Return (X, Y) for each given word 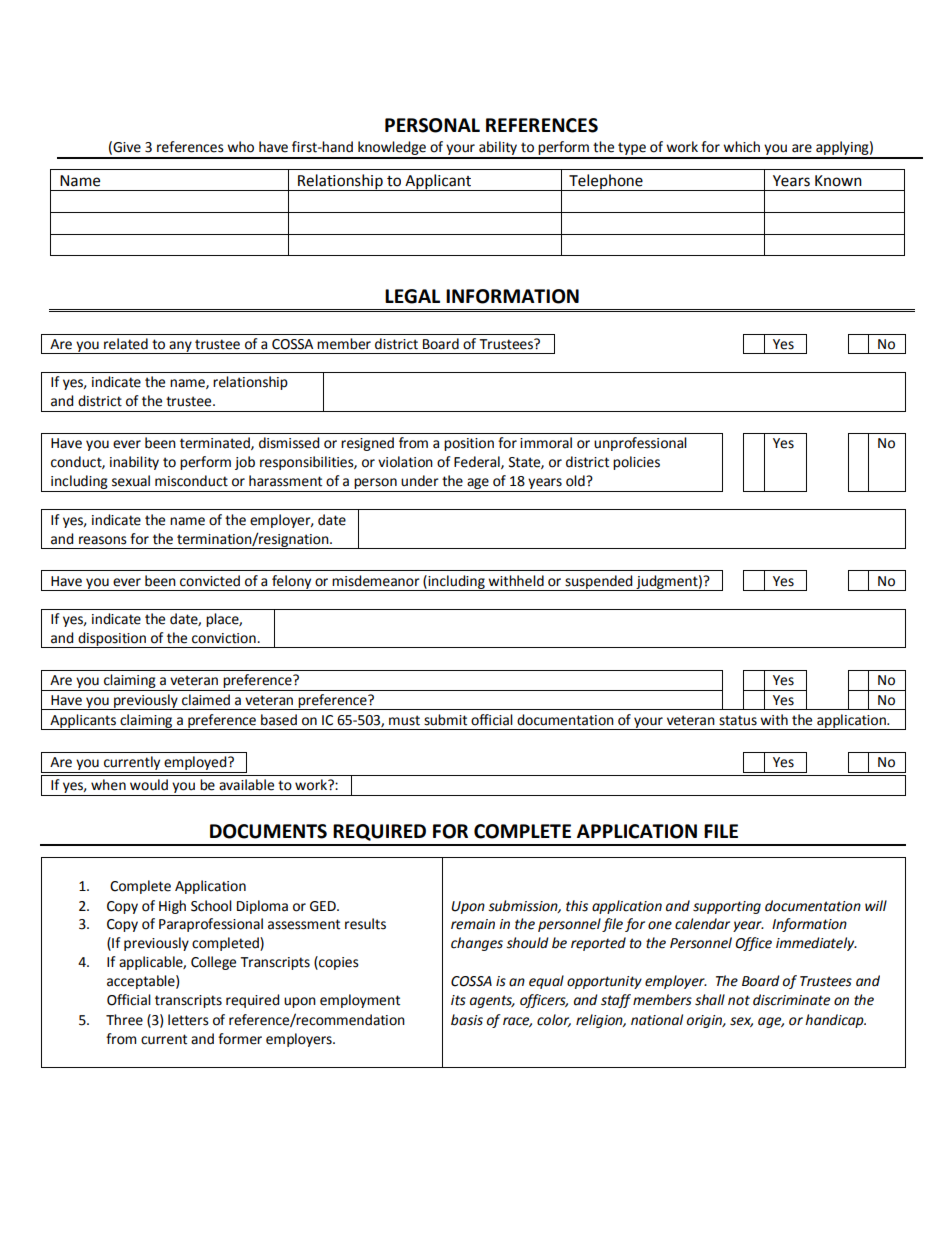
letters (188, 1020)
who (240, 147)
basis (467, 1020)
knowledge (392, 149)
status (738, 720)
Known (838, 181)
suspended (599, 583)
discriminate (791, 1000)
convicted (210, 581)
